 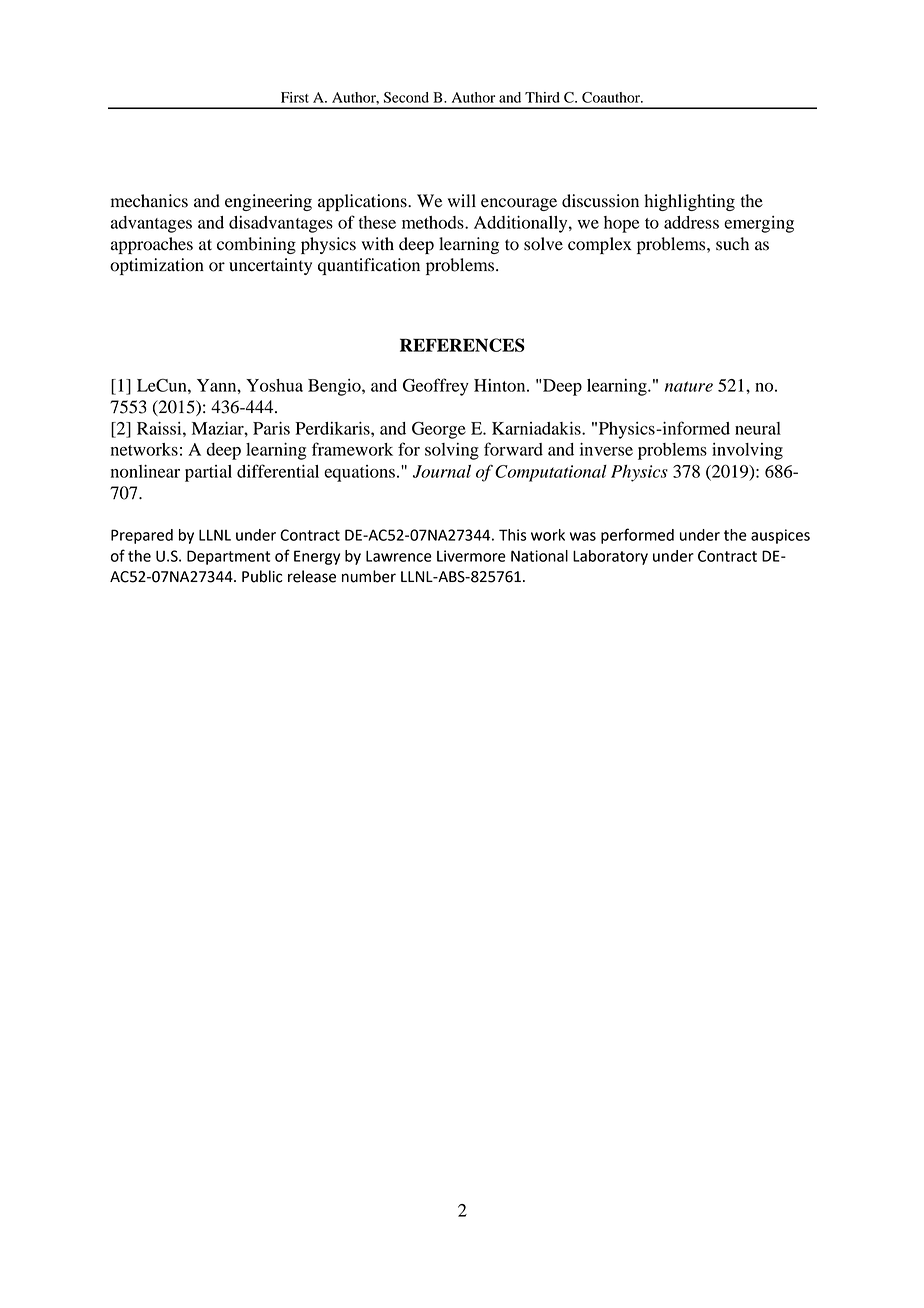 What do you see at coordinates (295, 97) in the page?
I see `First` at bounding box center [295, 97].
